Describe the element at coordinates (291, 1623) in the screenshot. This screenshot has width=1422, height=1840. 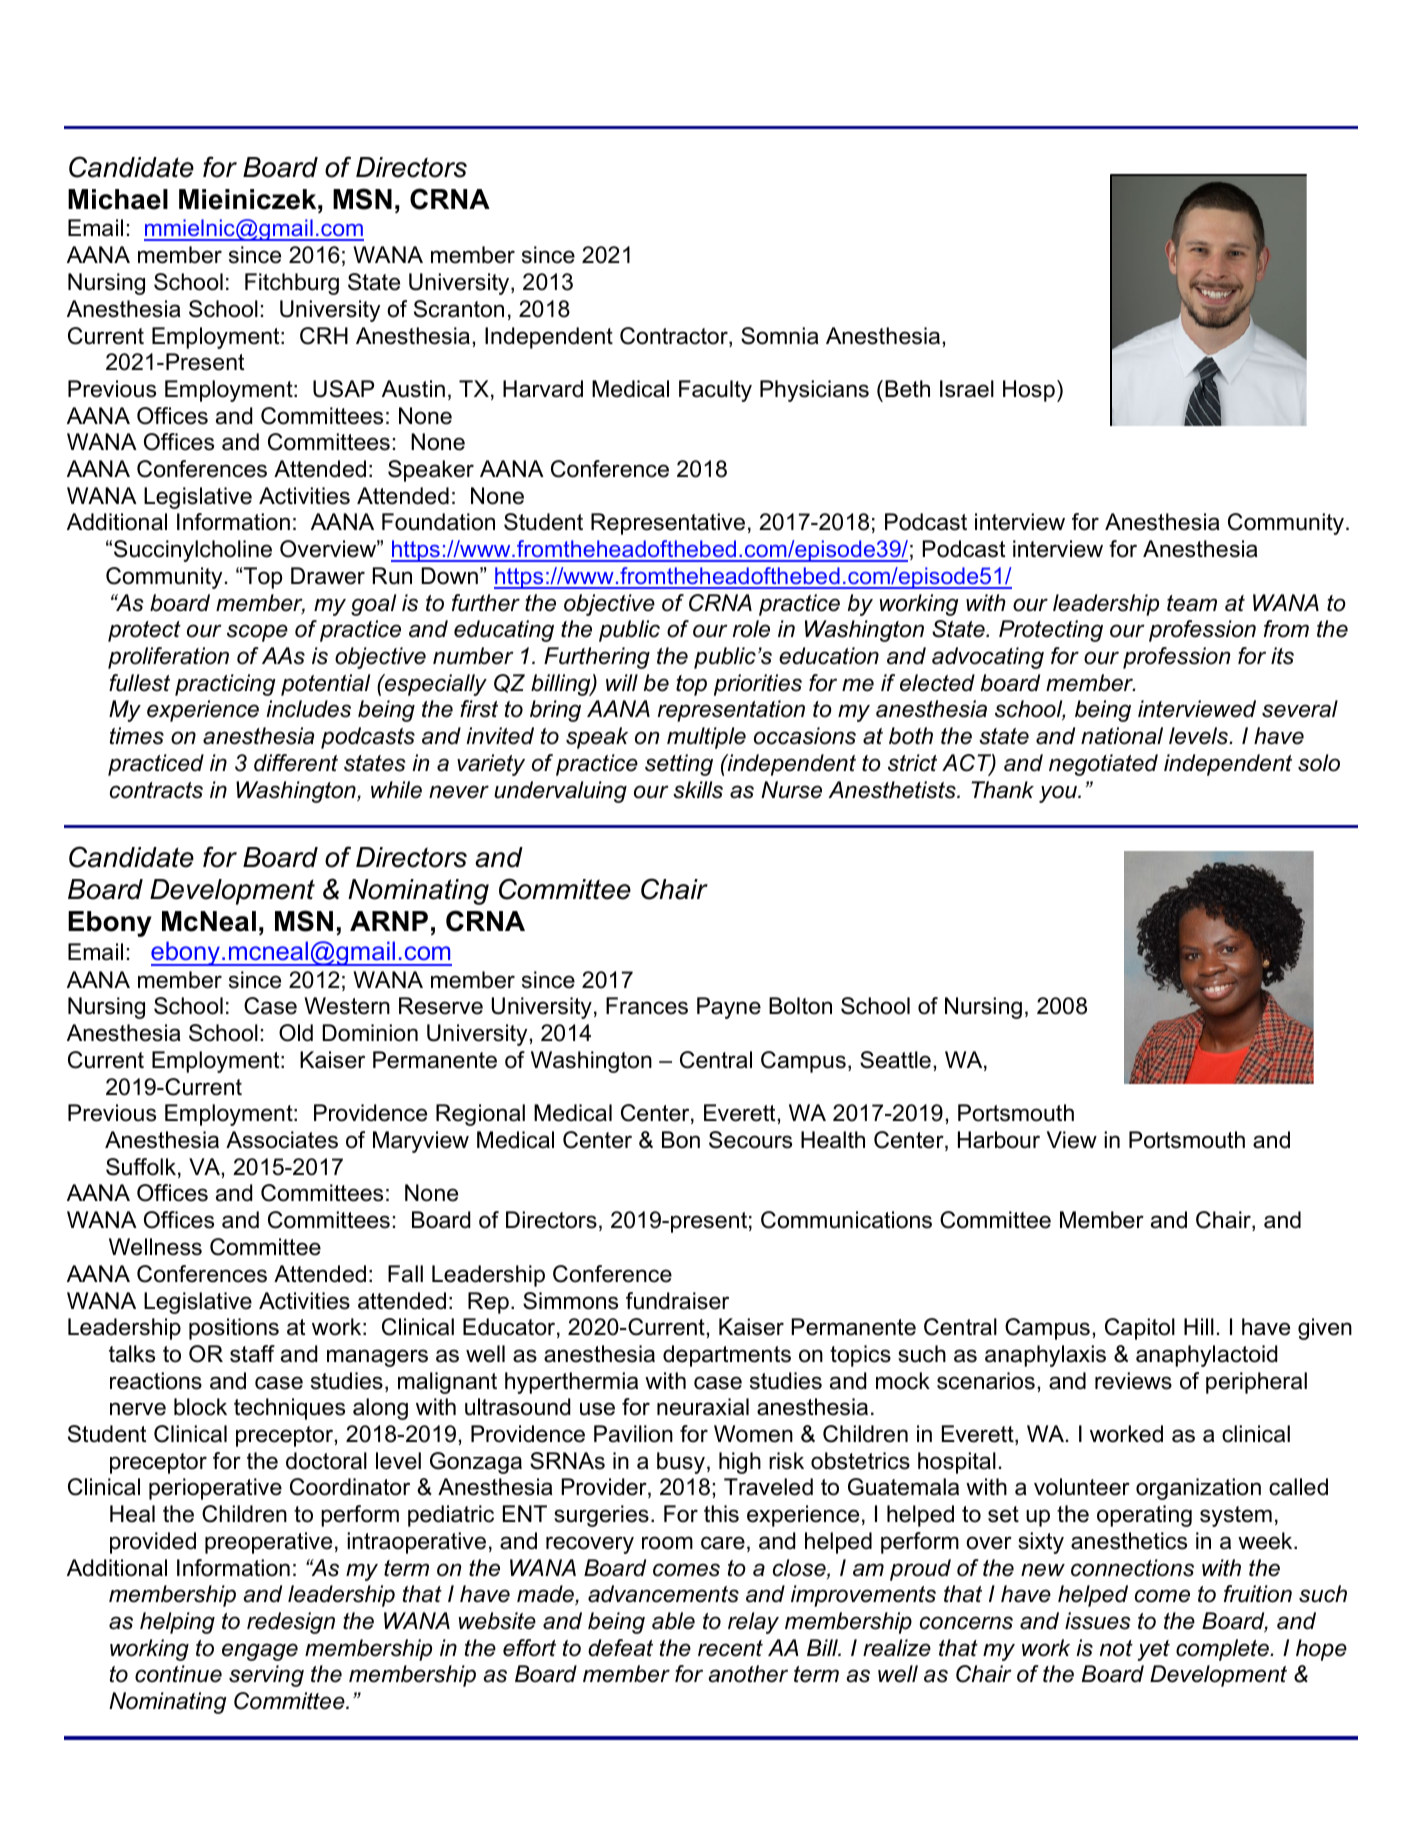
I see `redesign` at that location.
